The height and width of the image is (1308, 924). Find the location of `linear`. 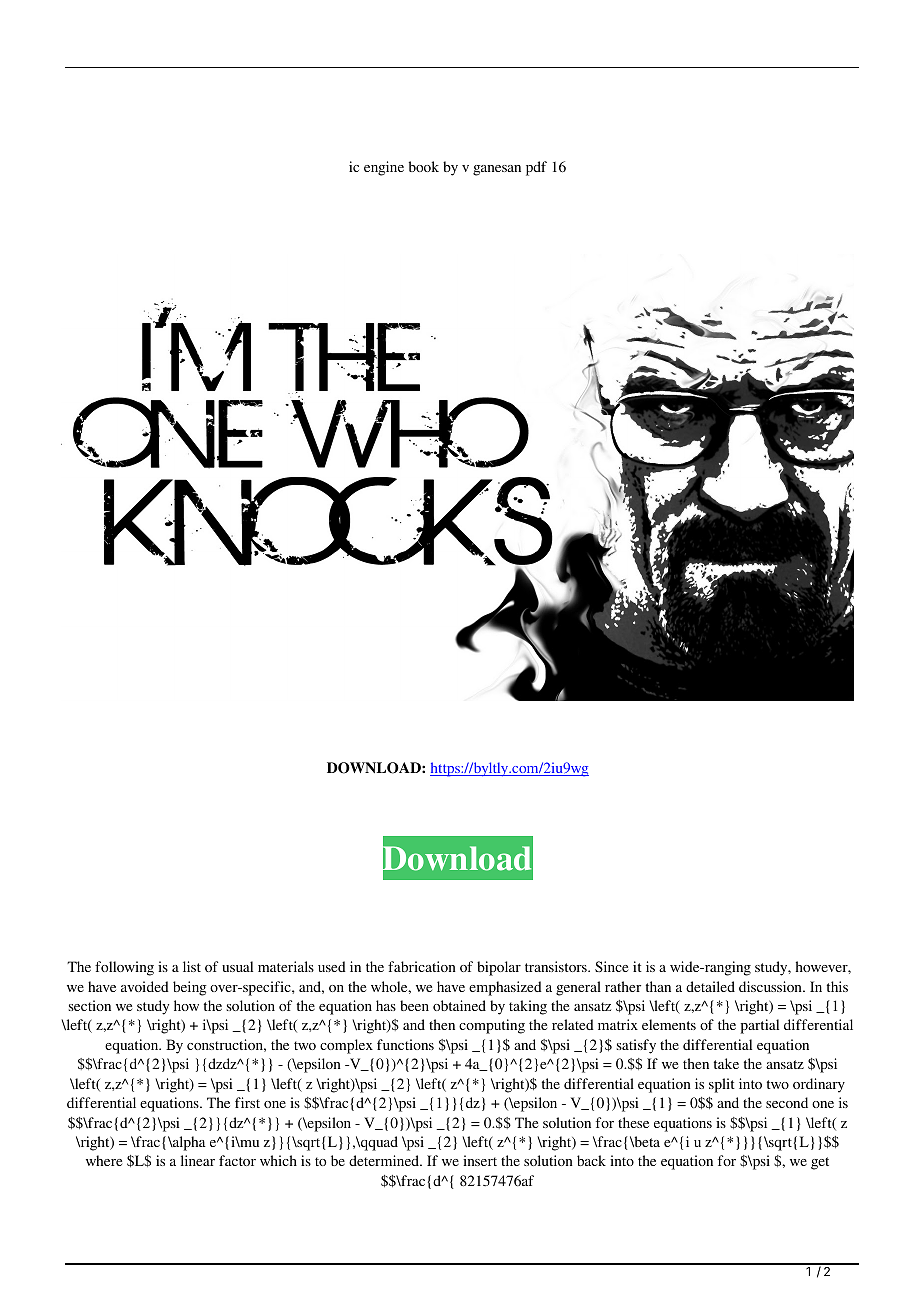

linear is located at coordinates (198, 1160).
